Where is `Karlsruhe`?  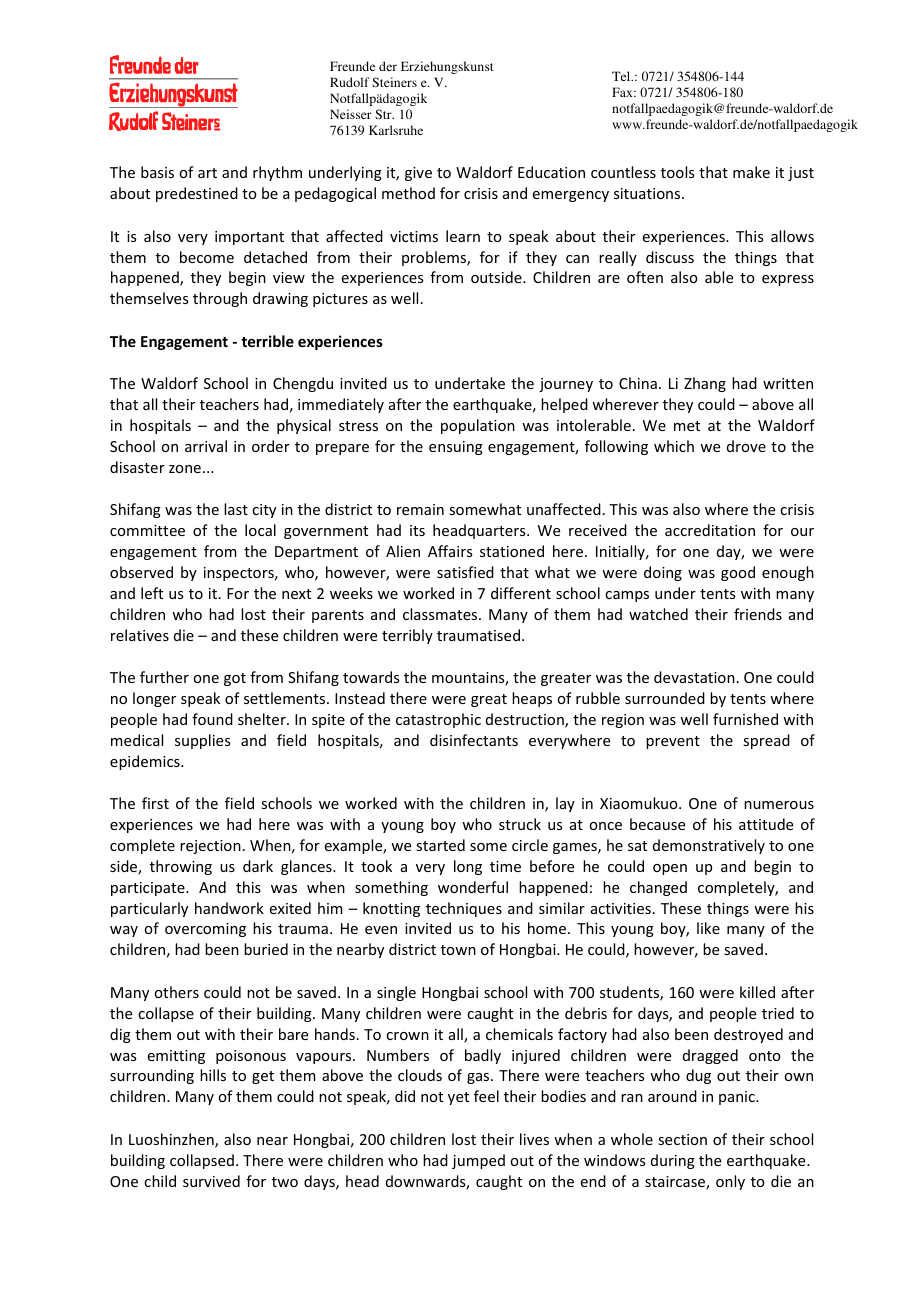
Karlsruhe is located at coordinates (396, 130).
